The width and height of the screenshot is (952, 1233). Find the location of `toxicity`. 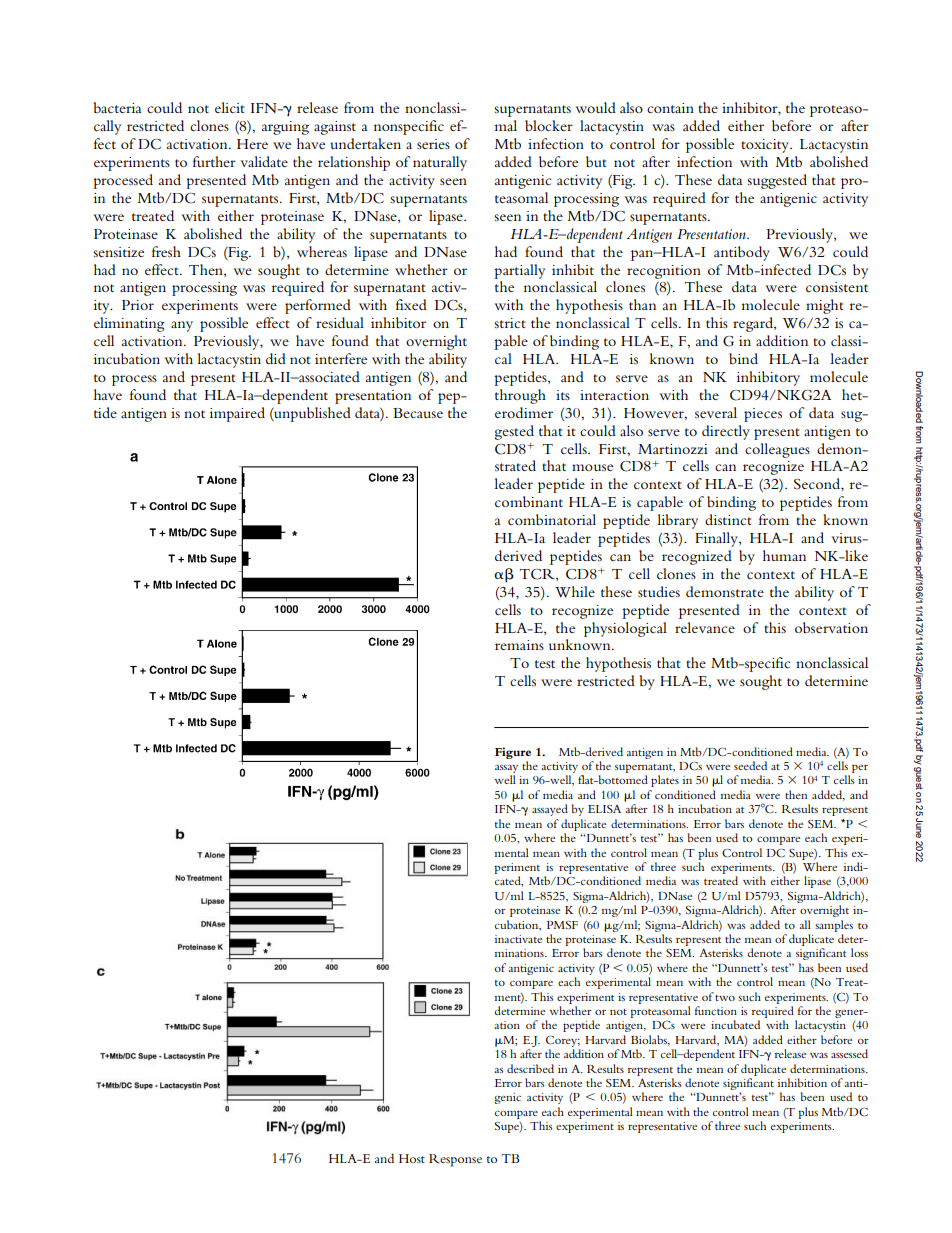

toxicity is located at coordinates (766, 146).
